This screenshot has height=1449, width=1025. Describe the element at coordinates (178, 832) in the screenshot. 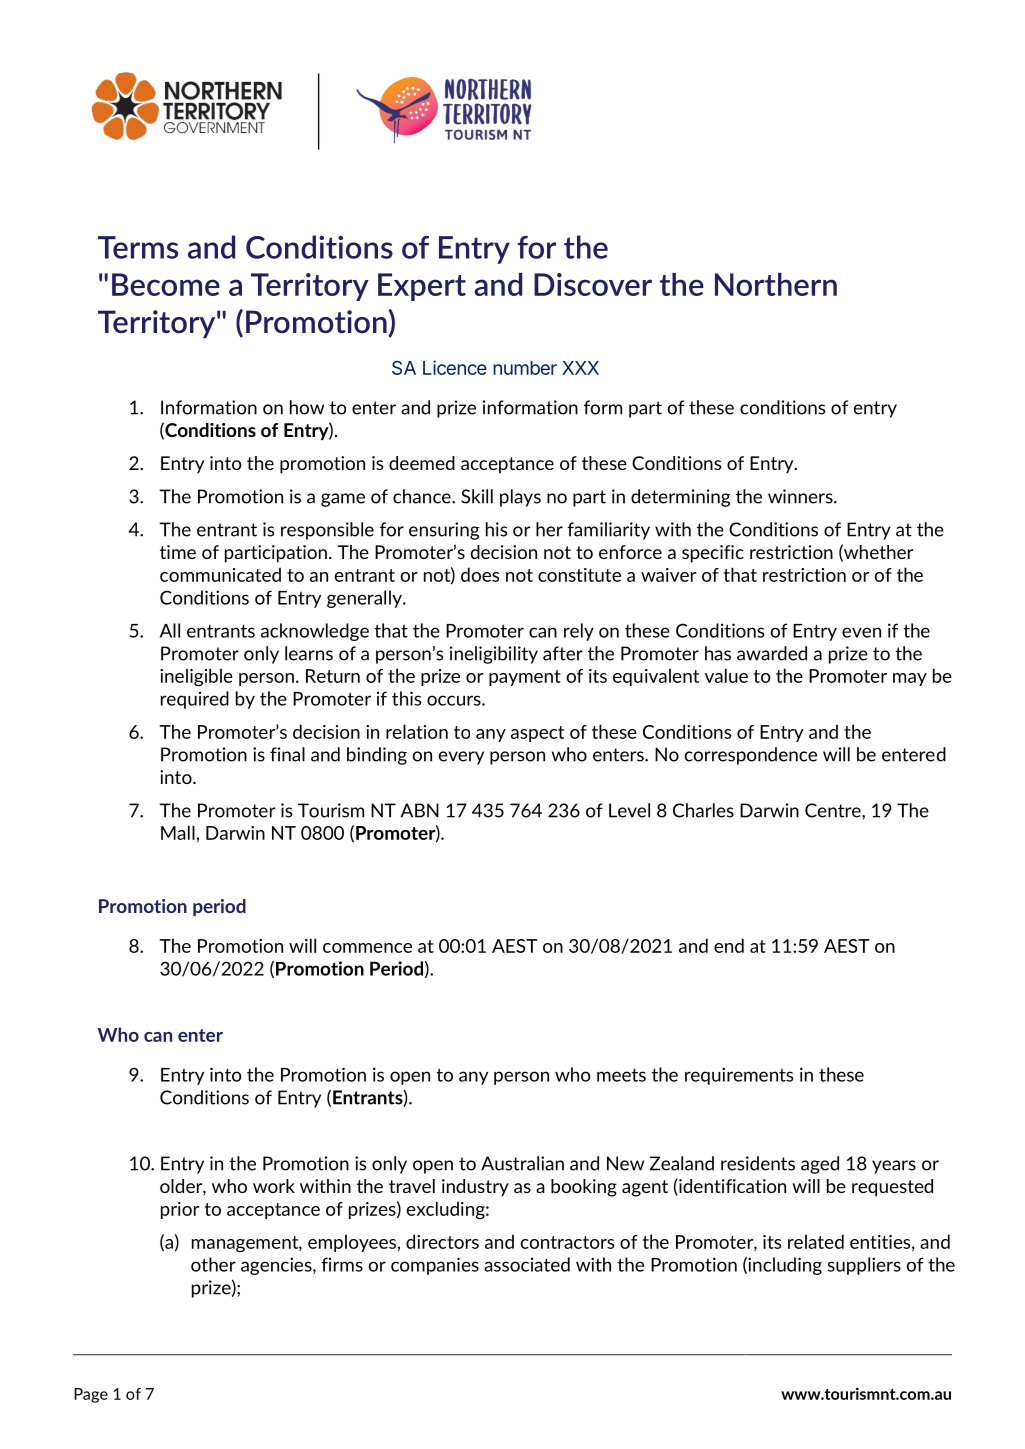

I see `Mall` at that location.
